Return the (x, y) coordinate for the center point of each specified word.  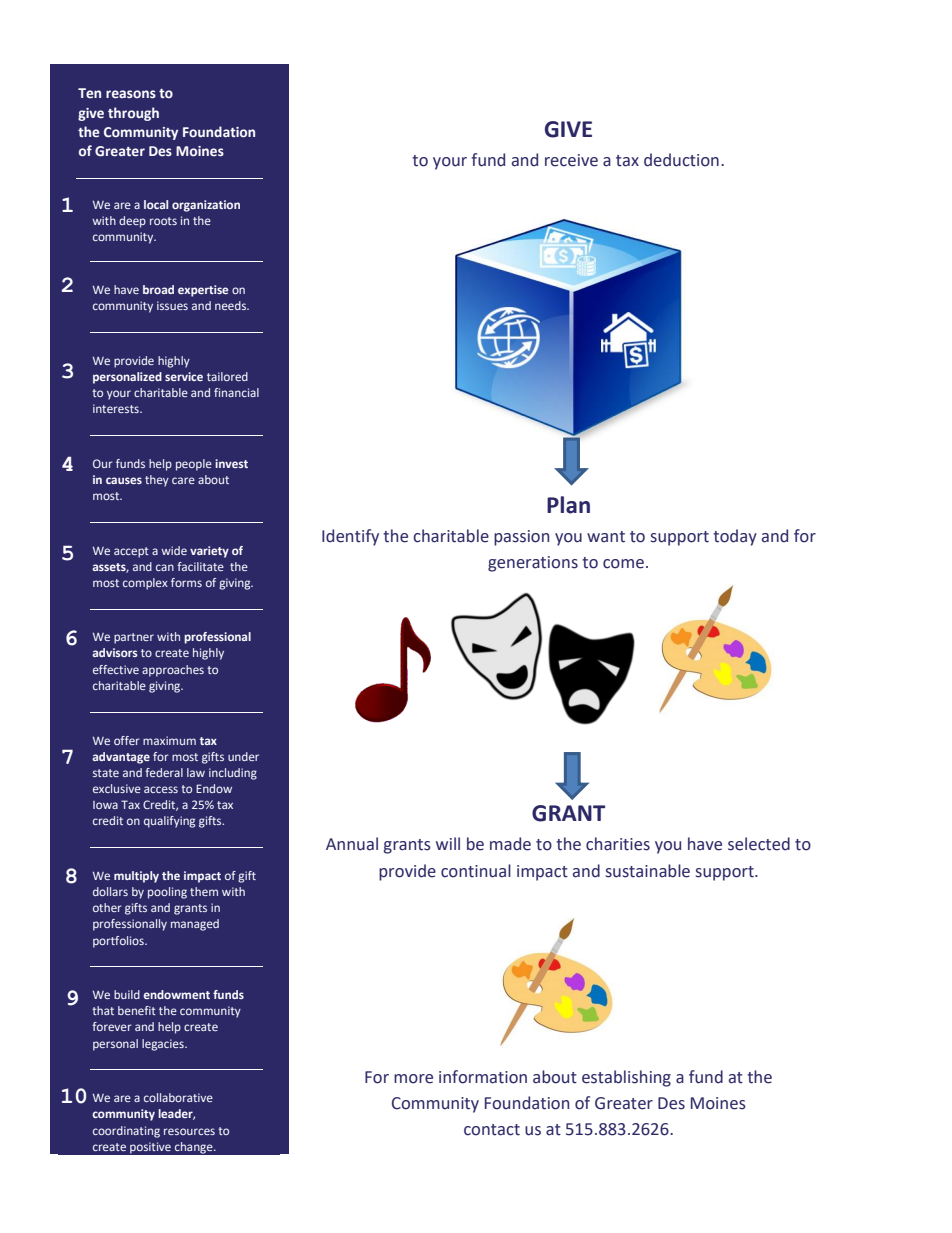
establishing (626, 1078)
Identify (350, 537)
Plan (568, 505)
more (413, 1079)
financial (236, 392)
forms (186, 582)
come (623, 564)
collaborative (178, 1097)
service (184, 376)
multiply (136, 877)
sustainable (648, 871)
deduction (681, 160)
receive (571, 160)
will (448, 843)
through (133, 114)
